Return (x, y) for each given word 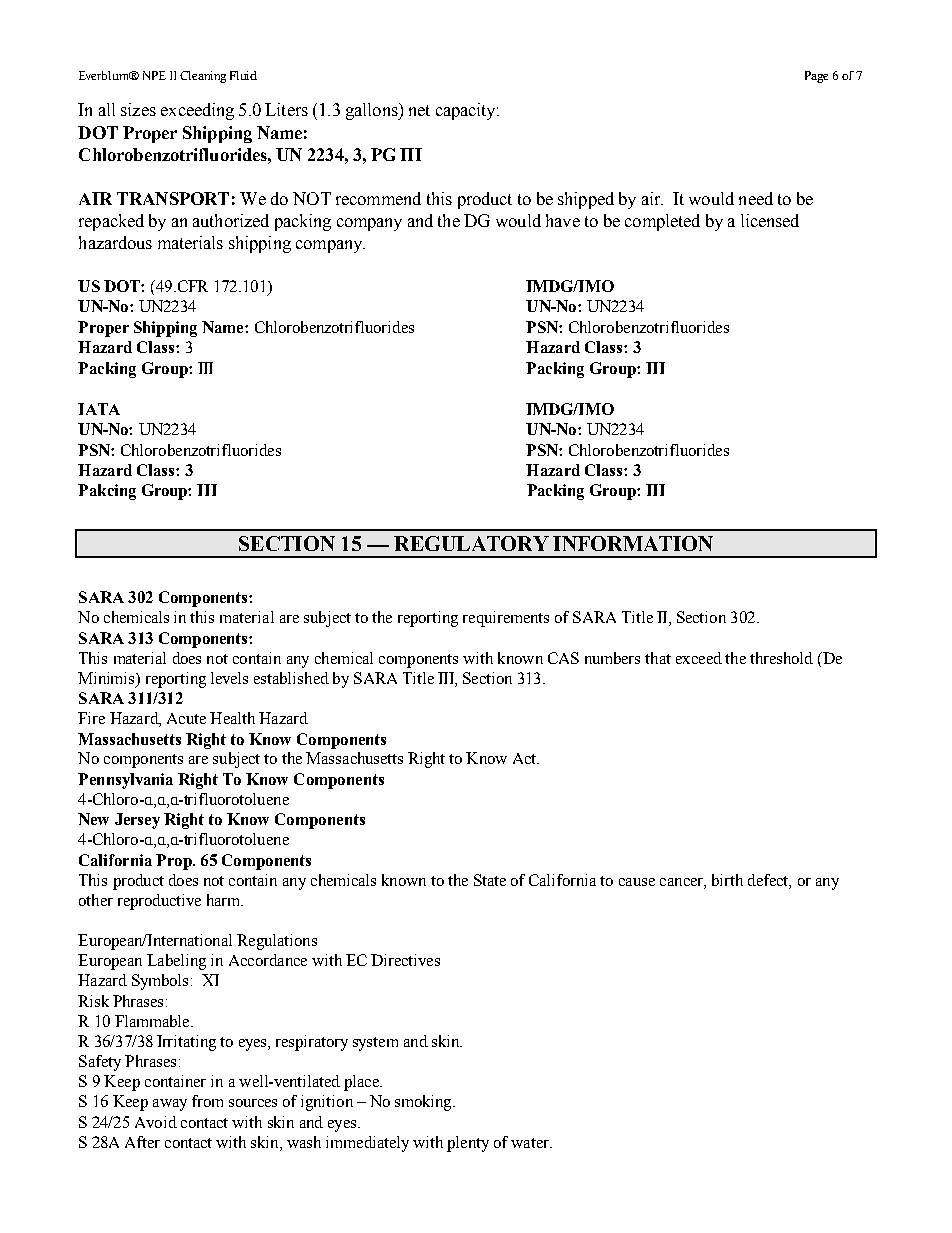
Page (816, 77)
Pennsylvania (125, 781)
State (490, 880)
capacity (467, 111)
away (170, 1105)
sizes (138, 109)
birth (727, 880)
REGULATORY (471, 543)
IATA (99, 409)
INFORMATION (633, 543)
